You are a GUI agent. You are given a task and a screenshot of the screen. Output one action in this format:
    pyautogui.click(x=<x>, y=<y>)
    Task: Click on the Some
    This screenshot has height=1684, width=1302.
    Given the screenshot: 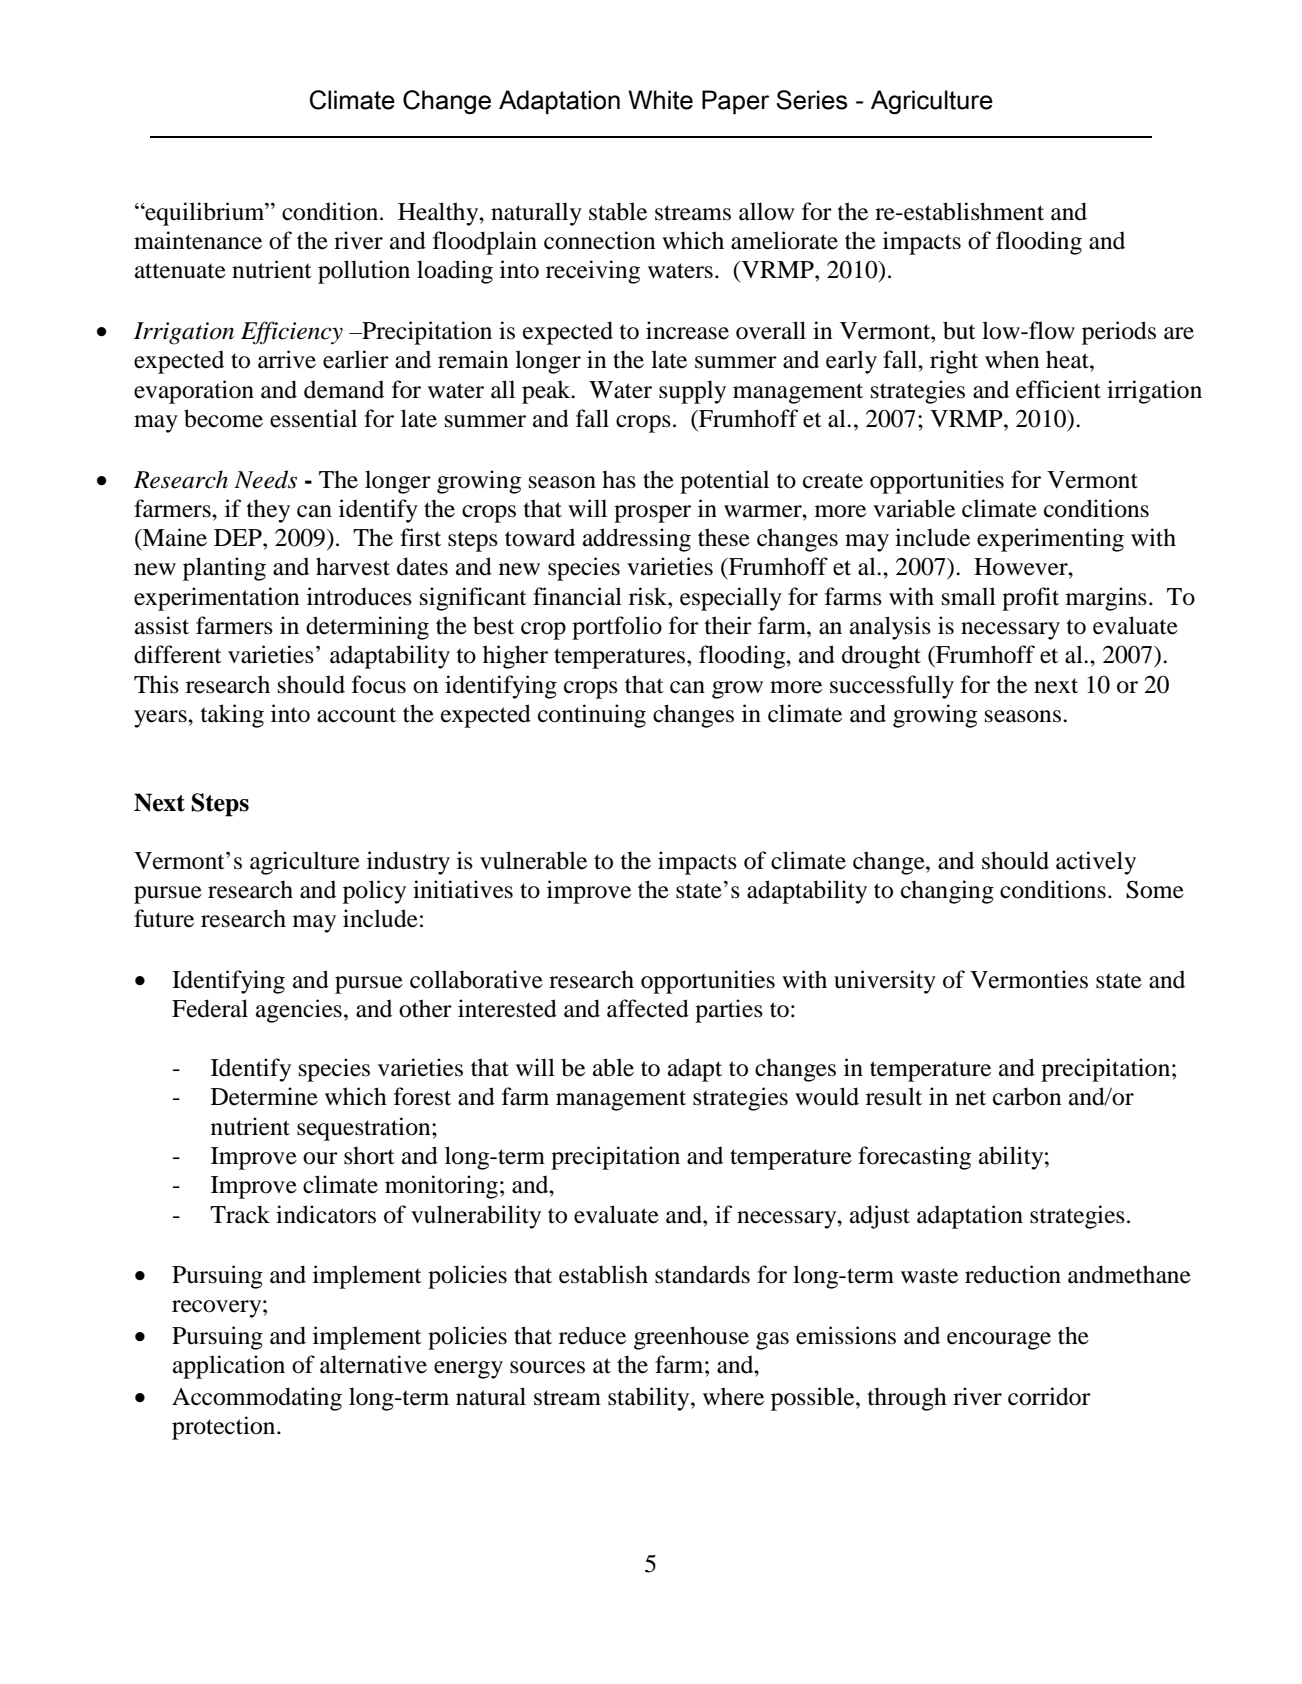 What is the action you would take?
    pyautogui.click(x=1155, y=889)
